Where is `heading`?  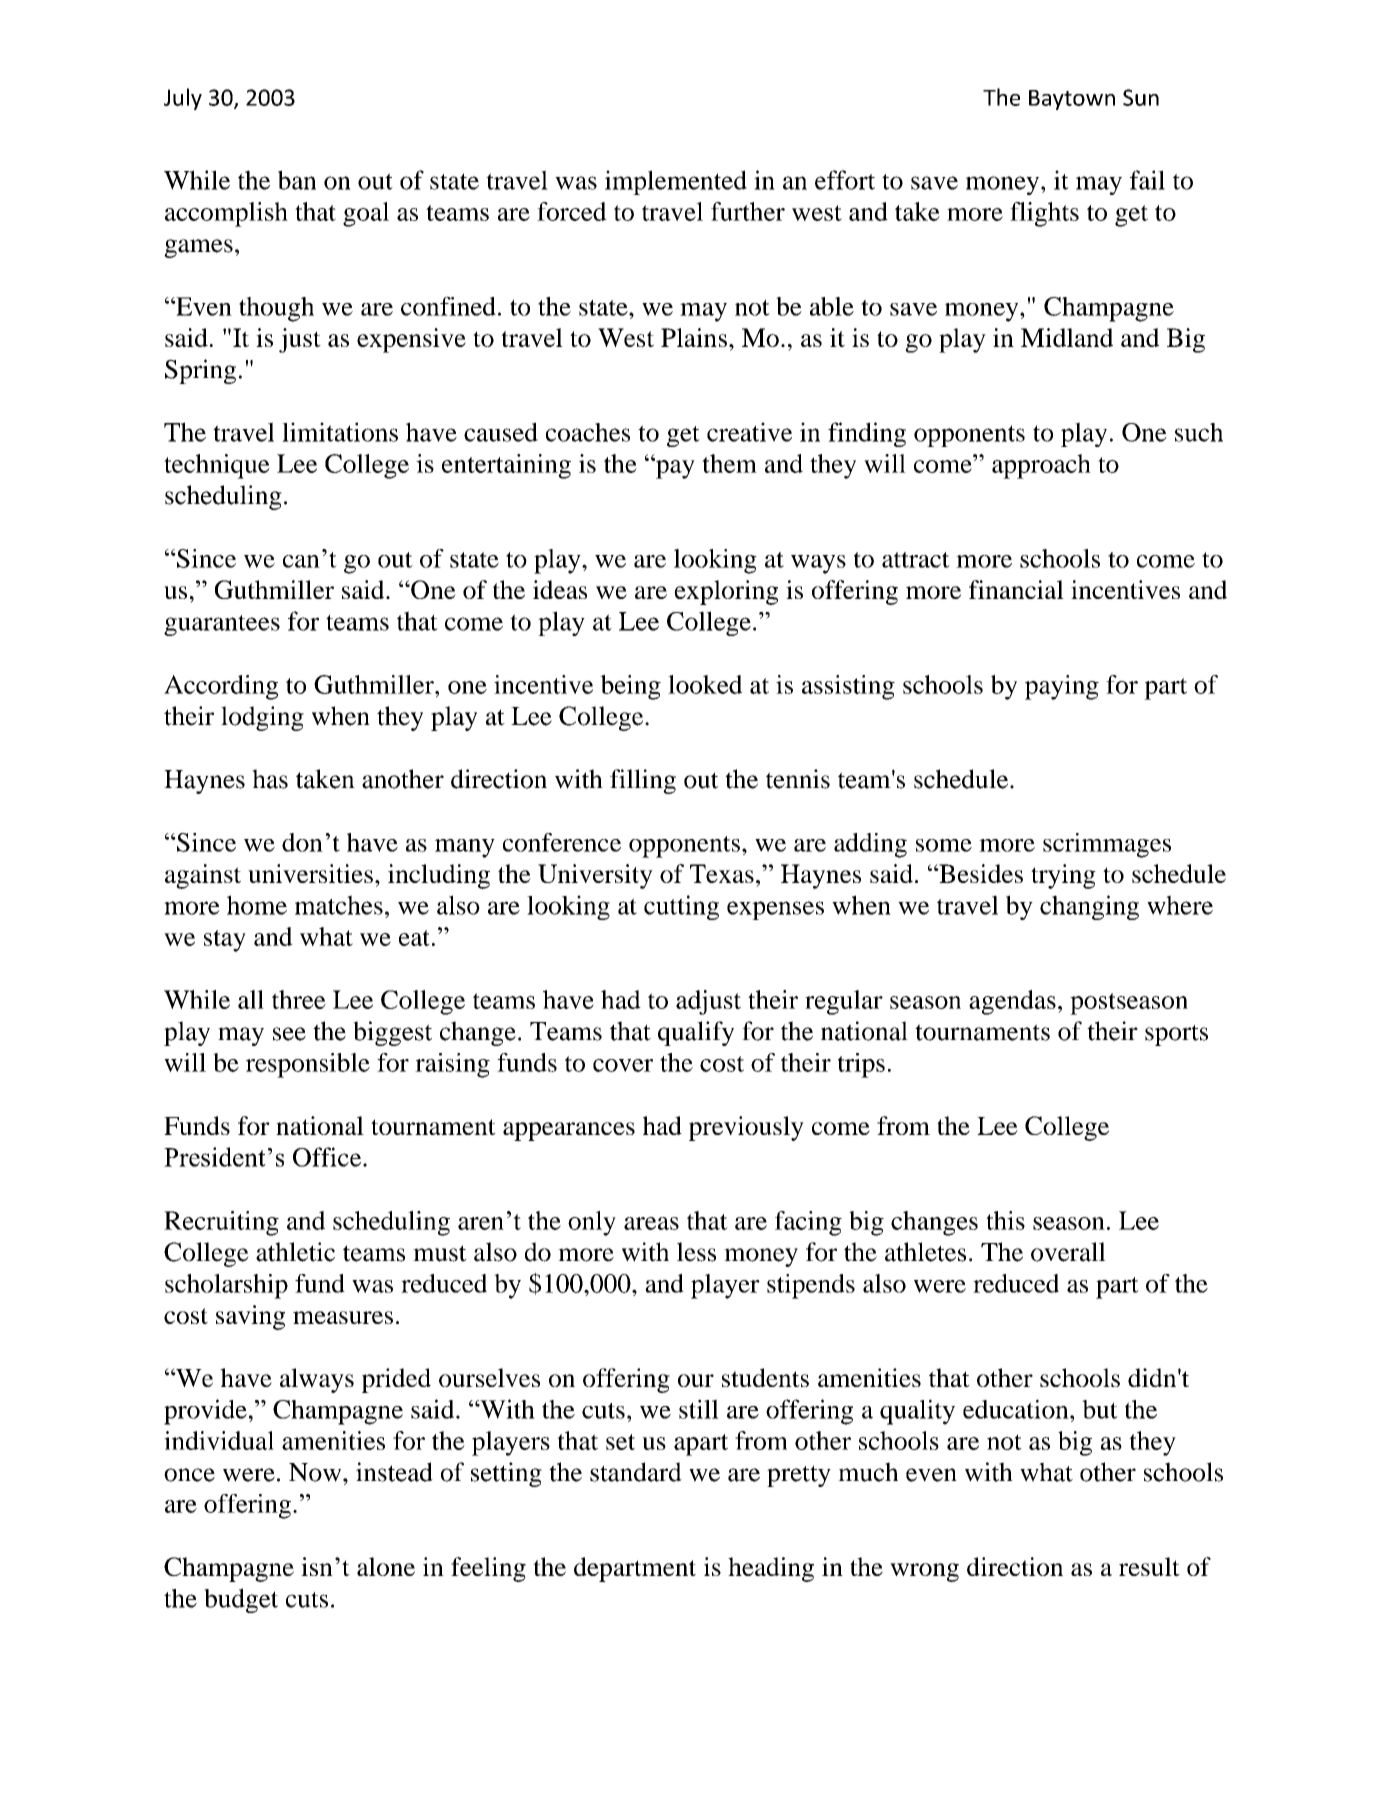 heading is located at coordinates (771, 1569).
